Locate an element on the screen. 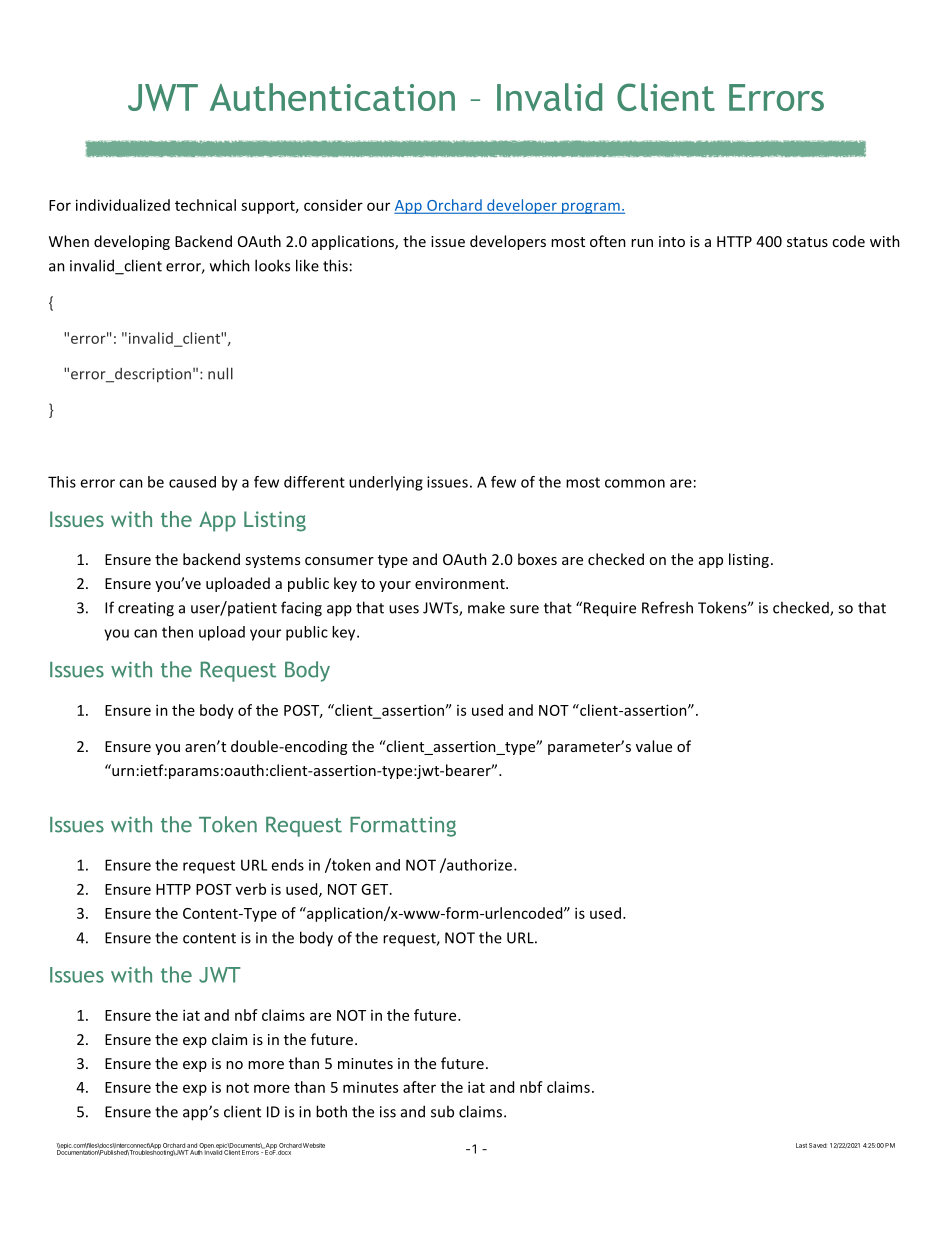 The width and height of the screenshot is (952, 1233). sub is located at coordinates (442, 1111).
